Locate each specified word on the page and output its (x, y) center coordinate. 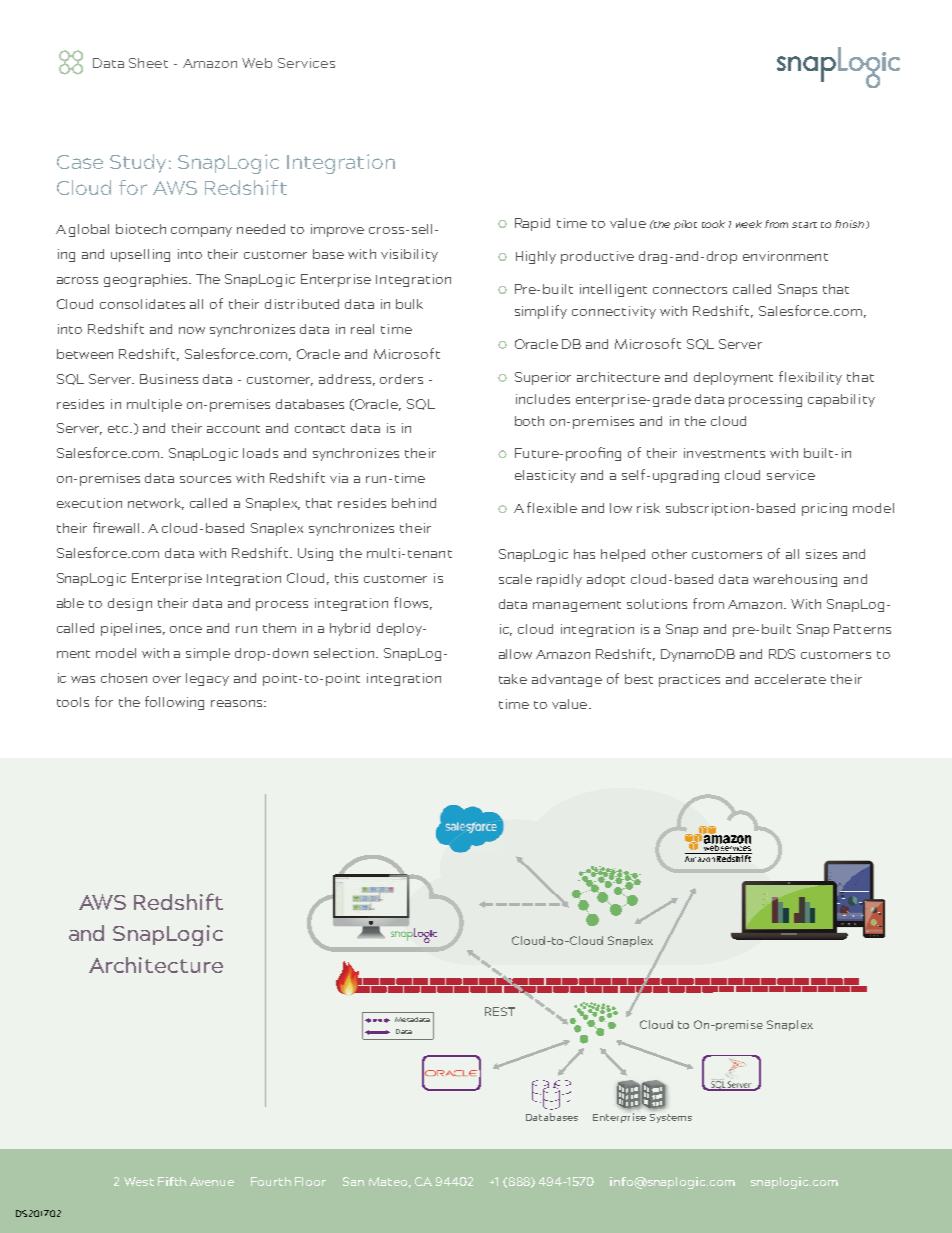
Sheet (148, 63)
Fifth (172, 1181)
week (749, 224)
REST (500, 1011)
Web (257, 63)
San (353, 1181)
